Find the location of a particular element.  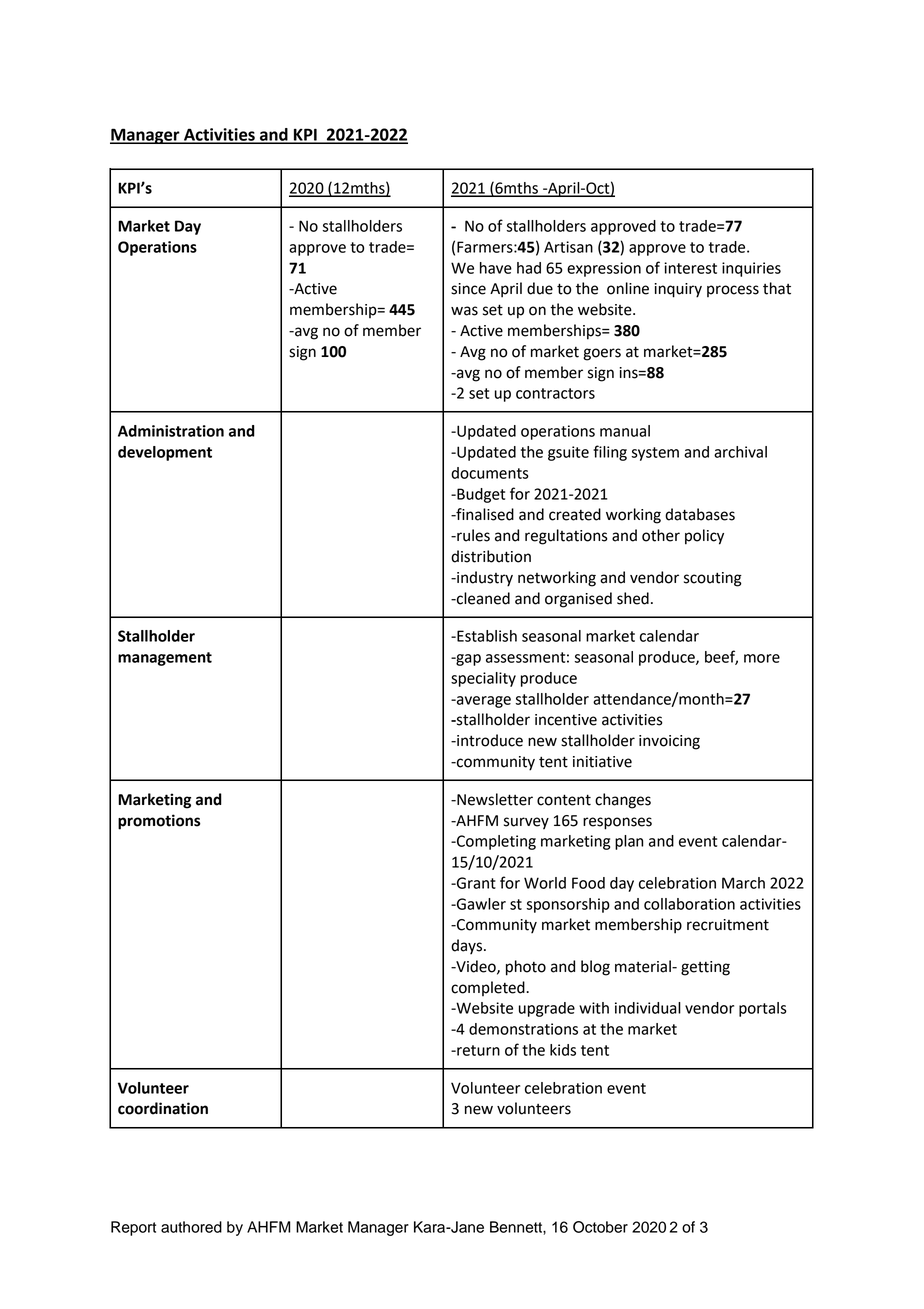

management is located at coordinates (165, 659).
